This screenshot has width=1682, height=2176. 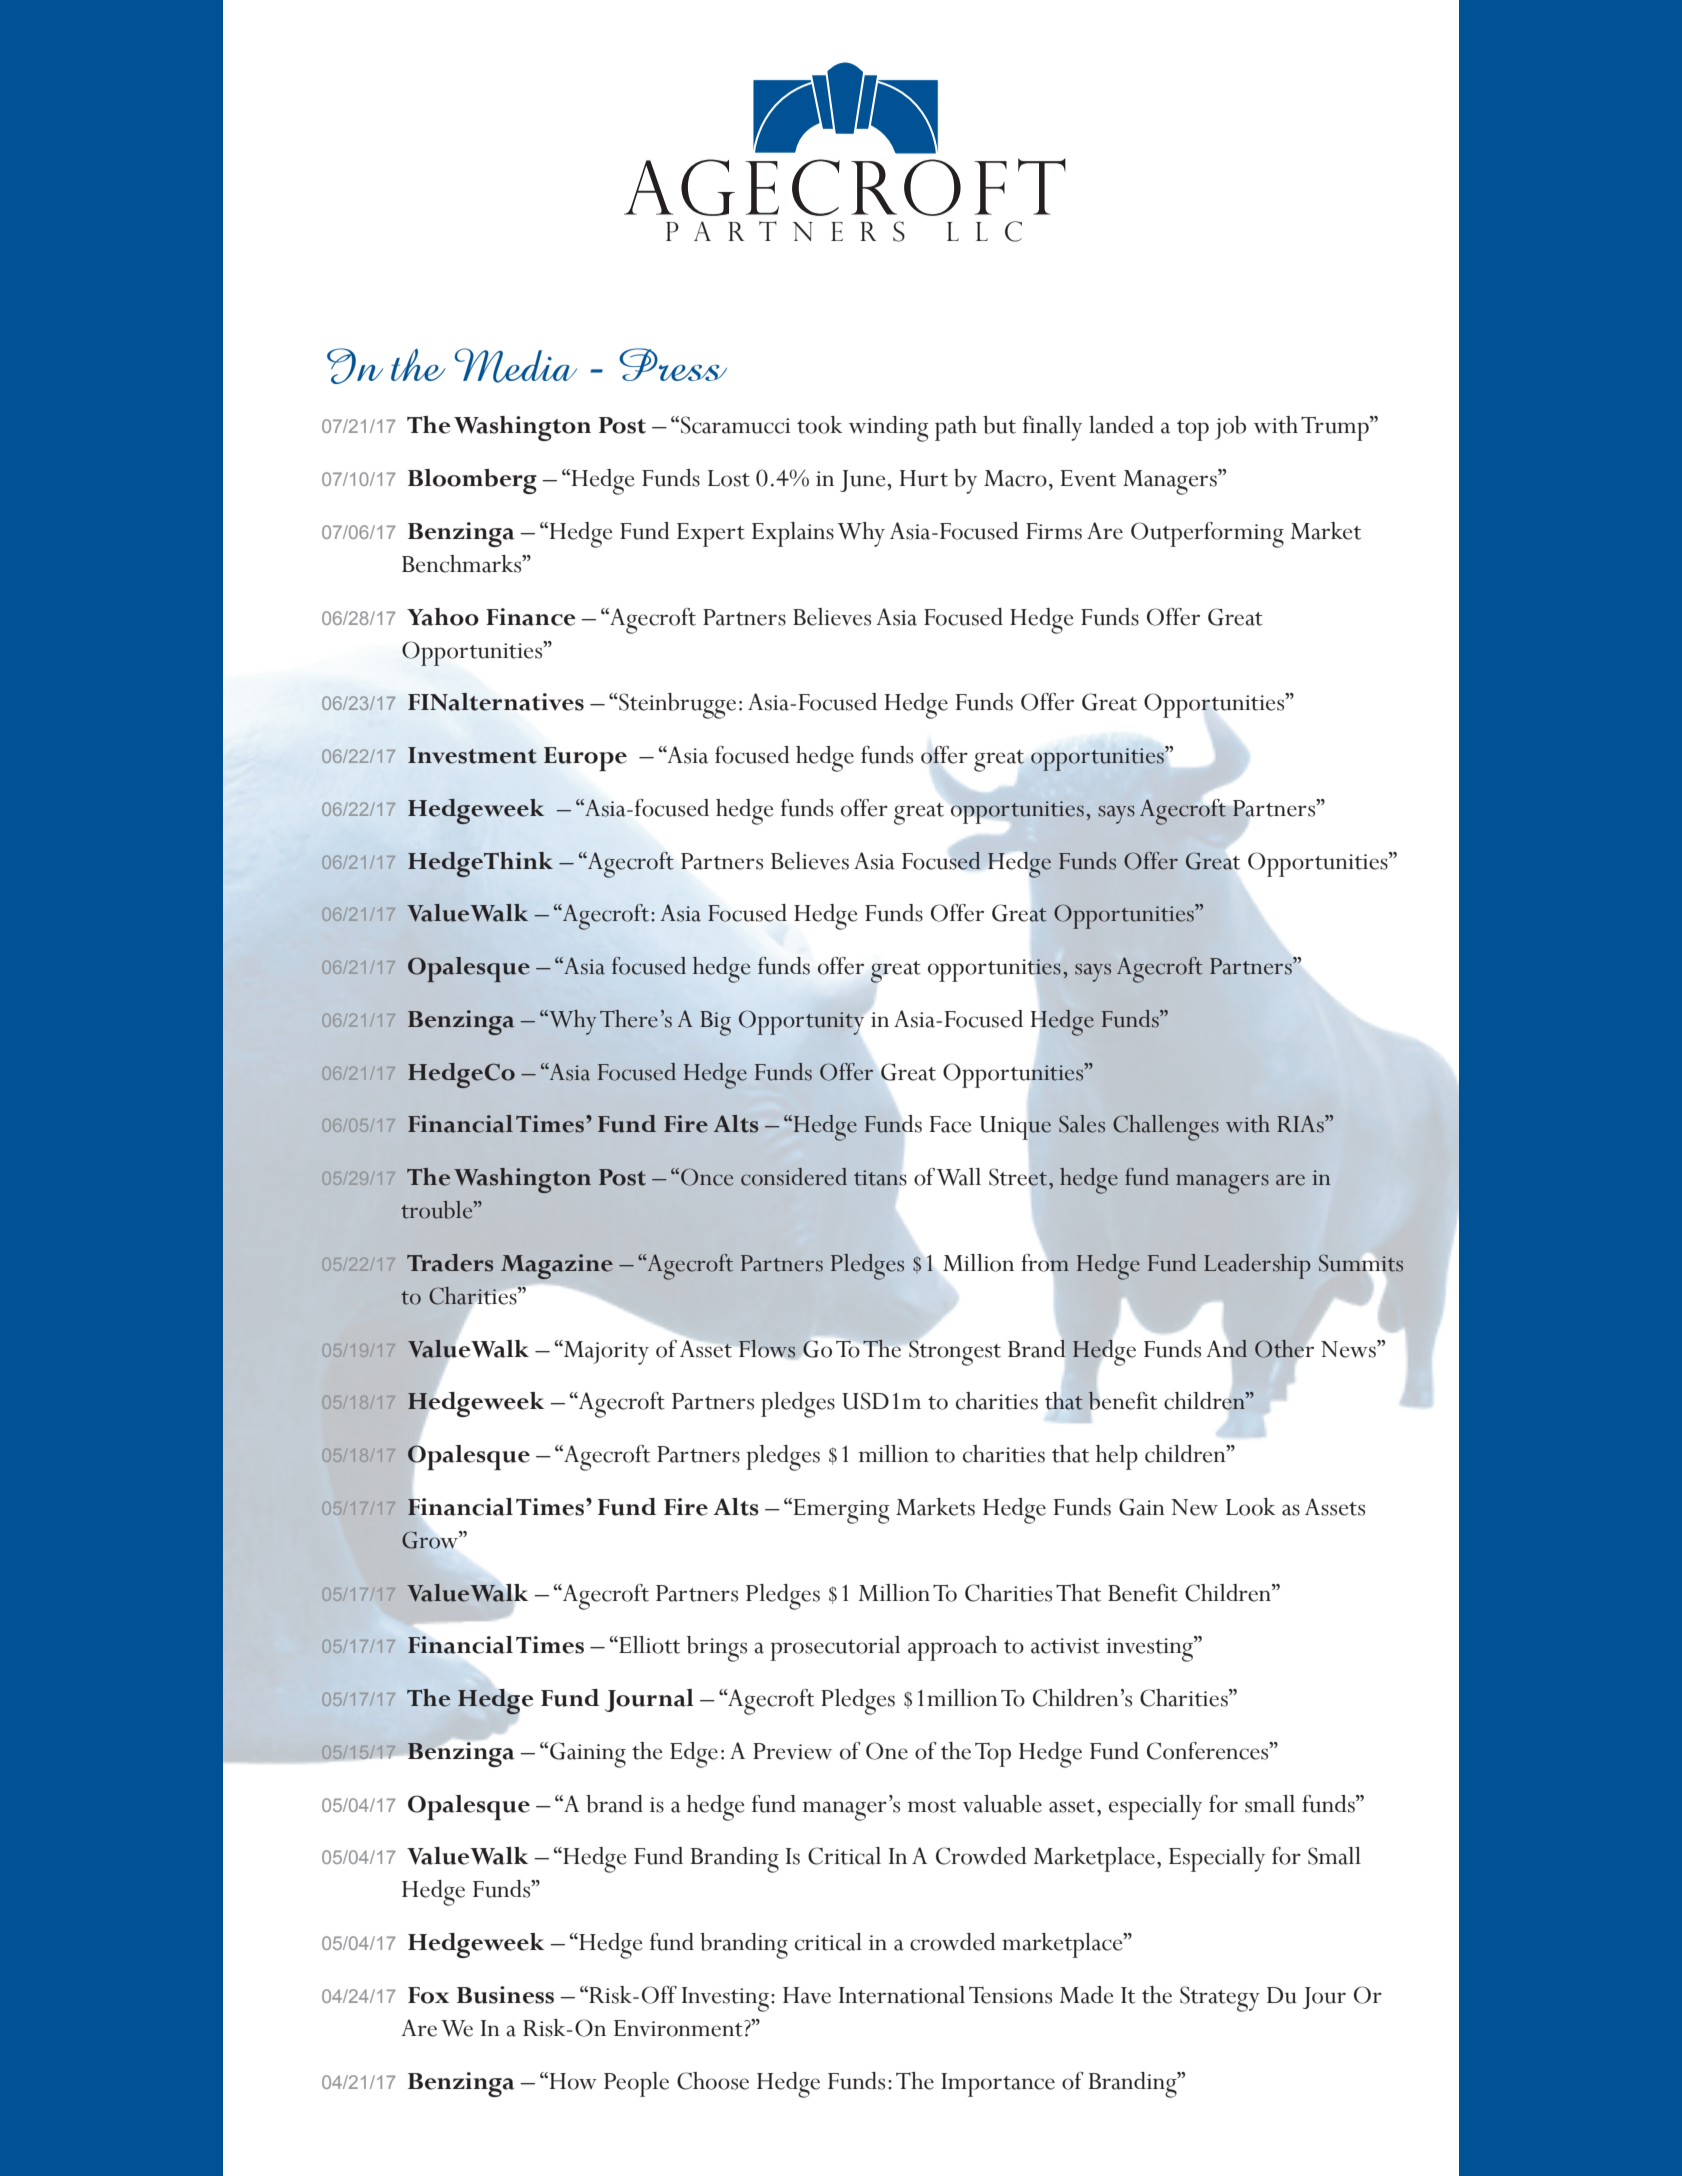 I want to click on Look, so click(x=1251, y=1507).
